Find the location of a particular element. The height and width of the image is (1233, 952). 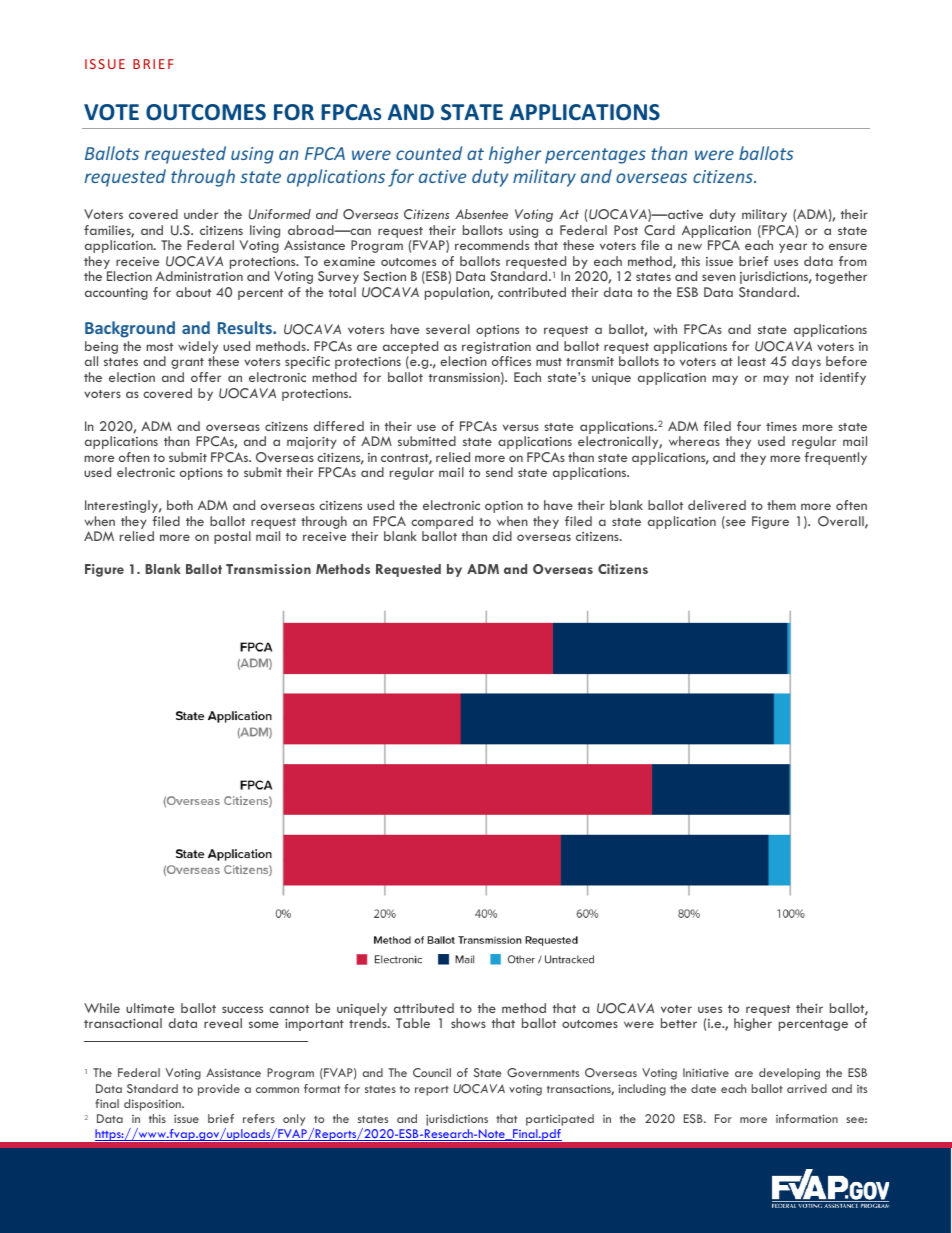

offer is located at coordinates (206, 377).
